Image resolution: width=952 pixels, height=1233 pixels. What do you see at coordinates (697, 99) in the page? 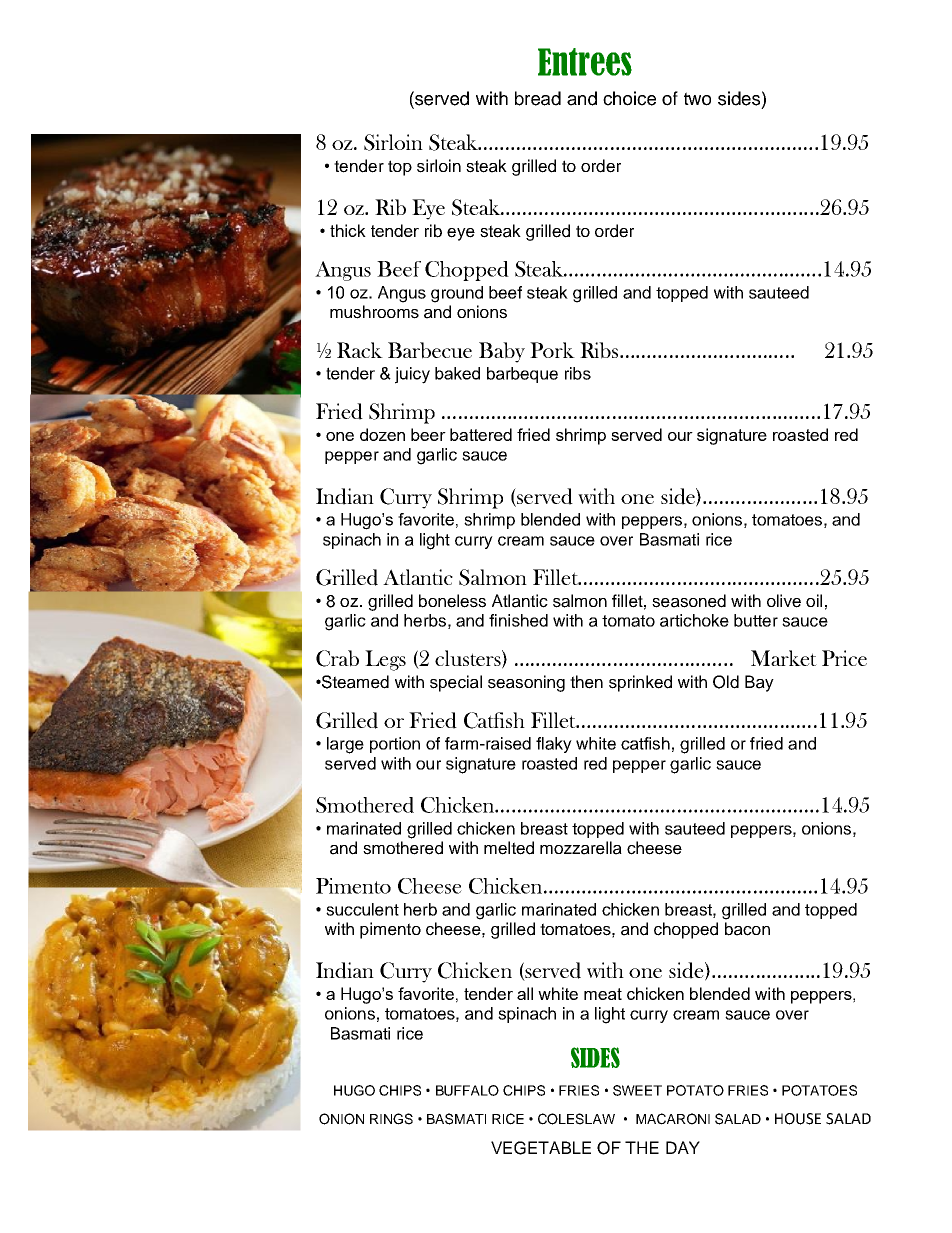
I see `two` at bounding box center [697, 99].
